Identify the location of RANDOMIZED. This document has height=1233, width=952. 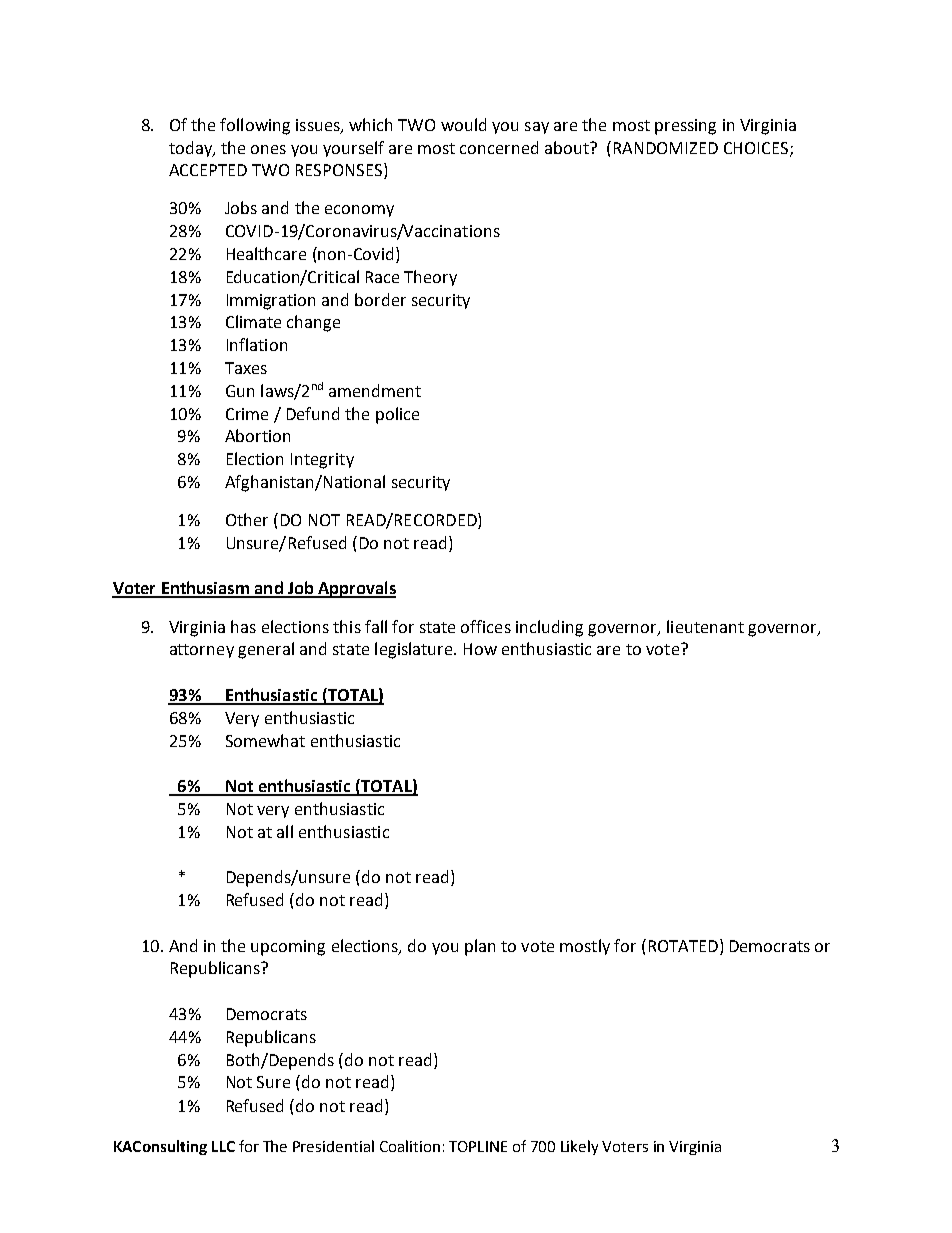
(666, 148).
